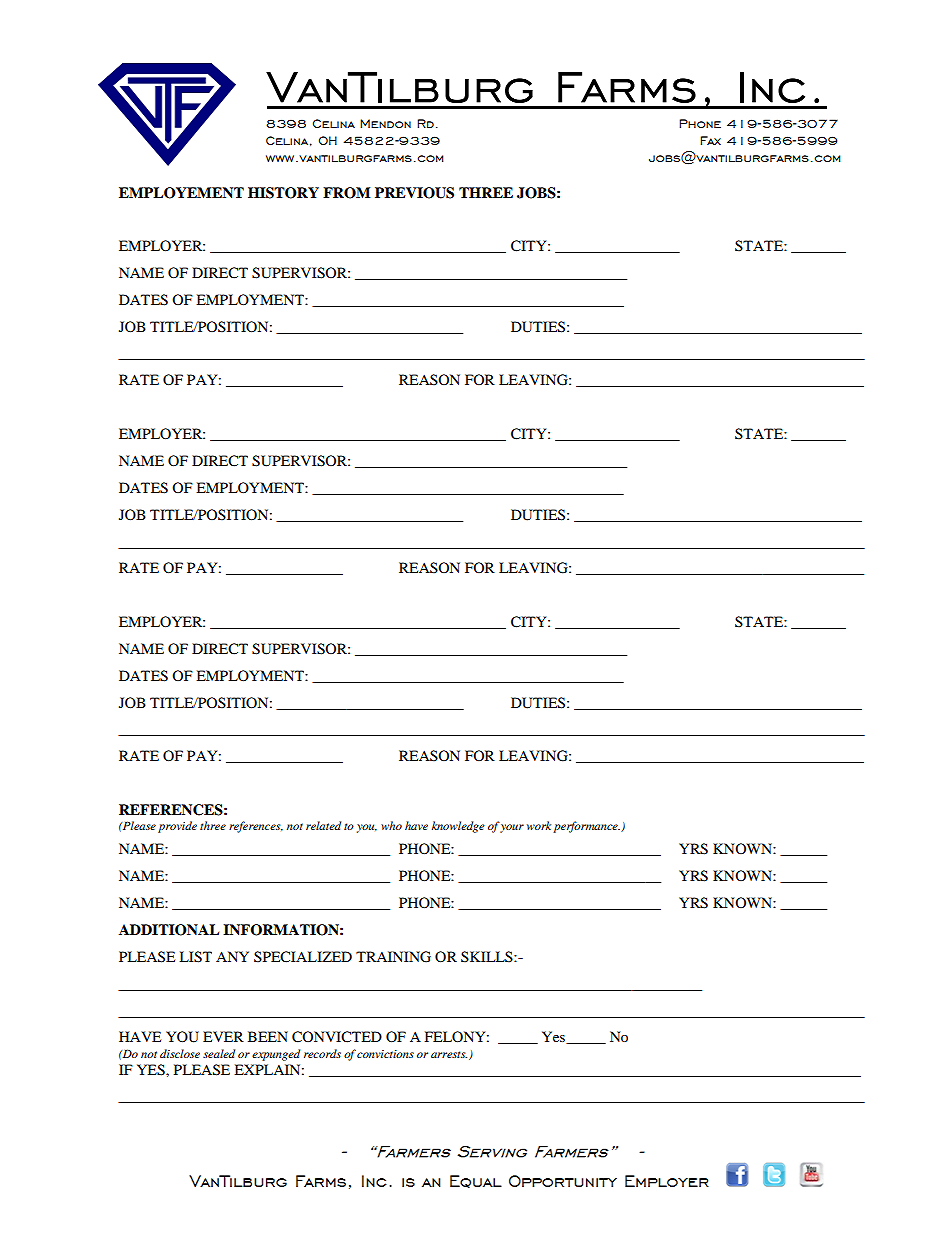  What do you see at coordinates (347, 193) in the image?
I see `FROM` at bounding box center [347, 193].
